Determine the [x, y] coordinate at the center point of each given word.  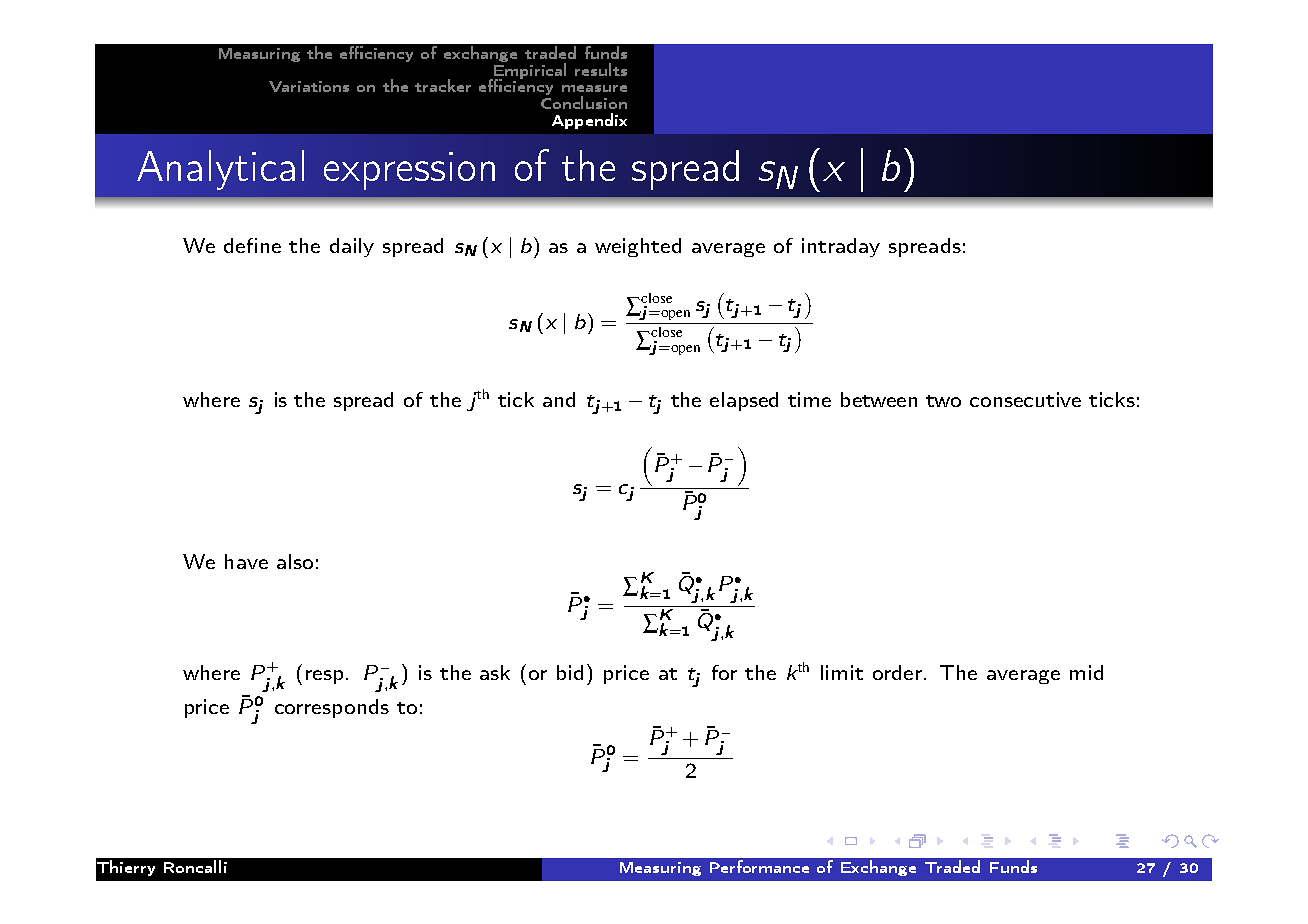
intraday [841, 247]
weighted [638, 247]
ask [495, 672]
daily [352, 247]
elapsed [744, 401]
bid [570, 672]
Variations [309, 86]
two [943, 401]
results [601, 69]
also [295, 561]
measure [594, 88]
